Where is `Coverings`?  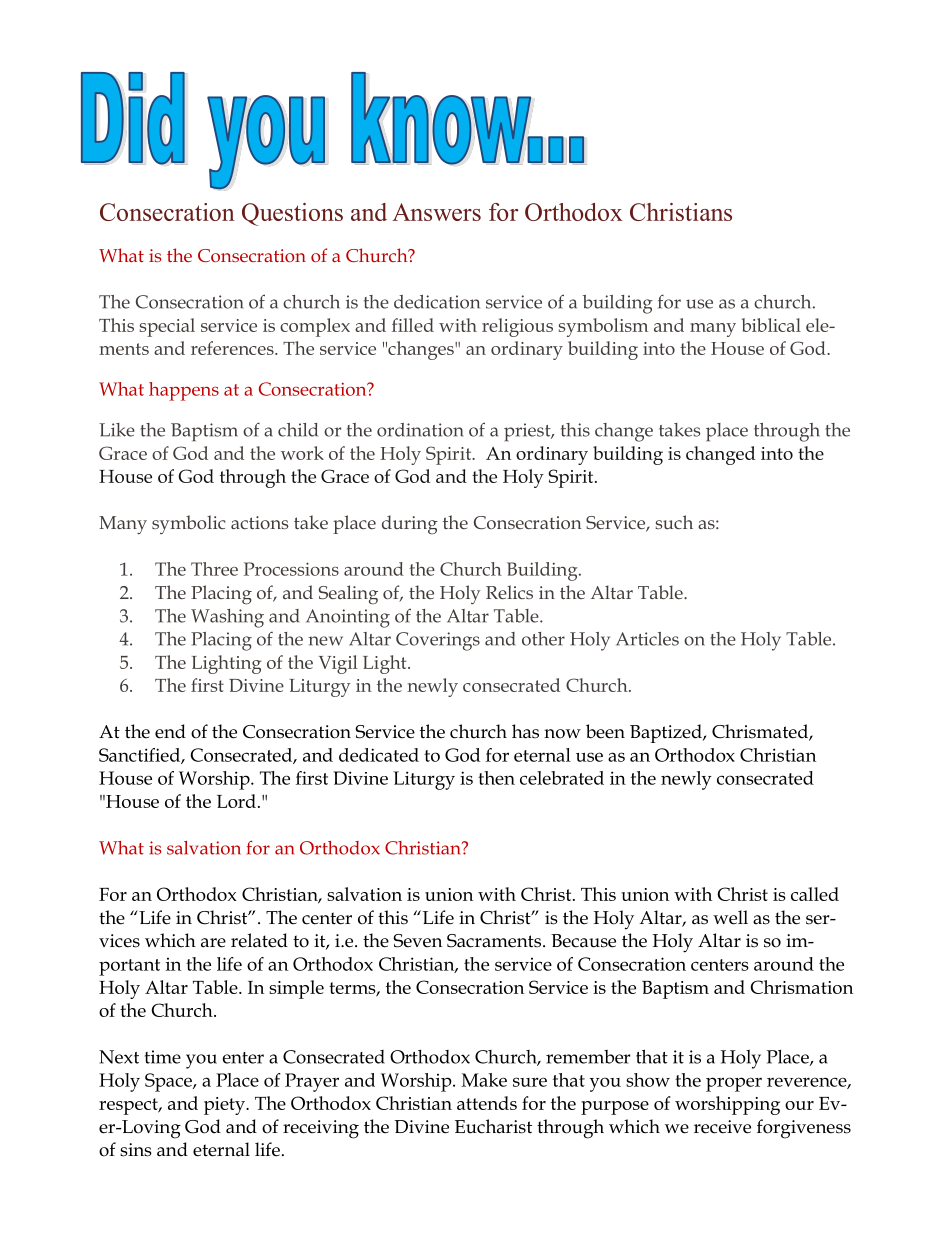 Coverings is located at coordinates (438, 641).
